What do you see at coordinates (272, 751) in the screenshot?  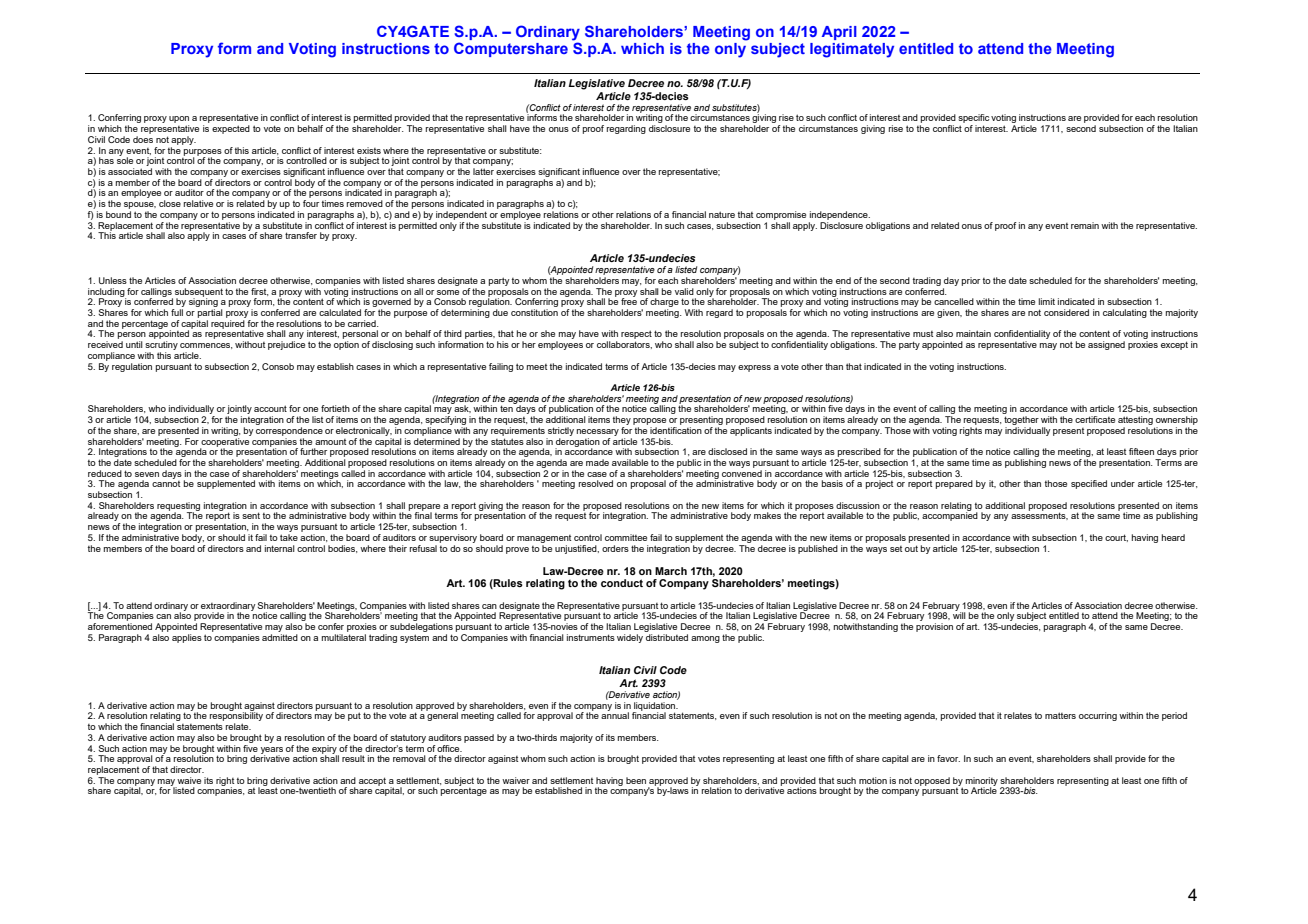 I see `years` at bounding box center [272, 751].
